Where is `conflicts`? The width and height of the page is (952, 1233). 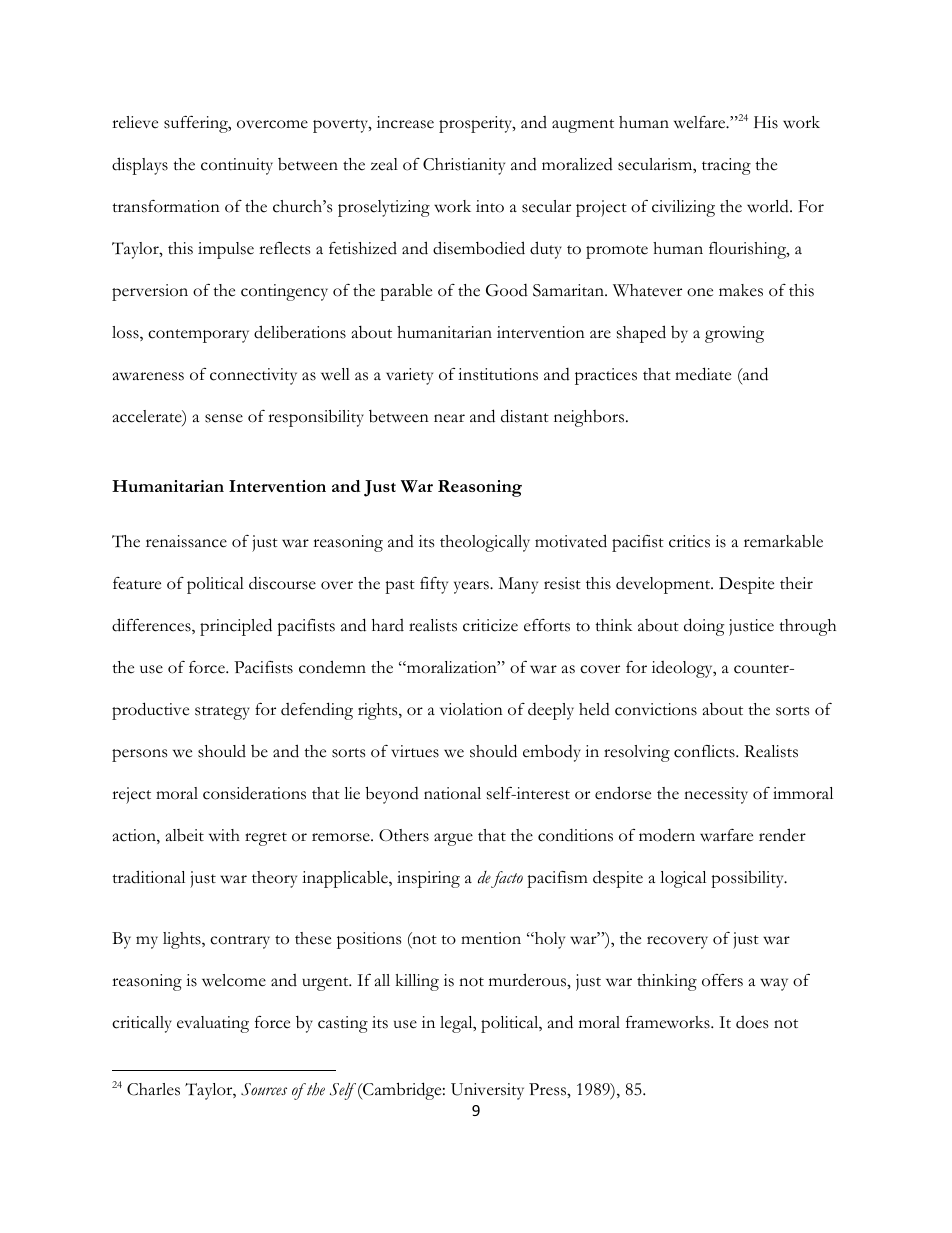 conflicts is located at coordinates (705, 751).
